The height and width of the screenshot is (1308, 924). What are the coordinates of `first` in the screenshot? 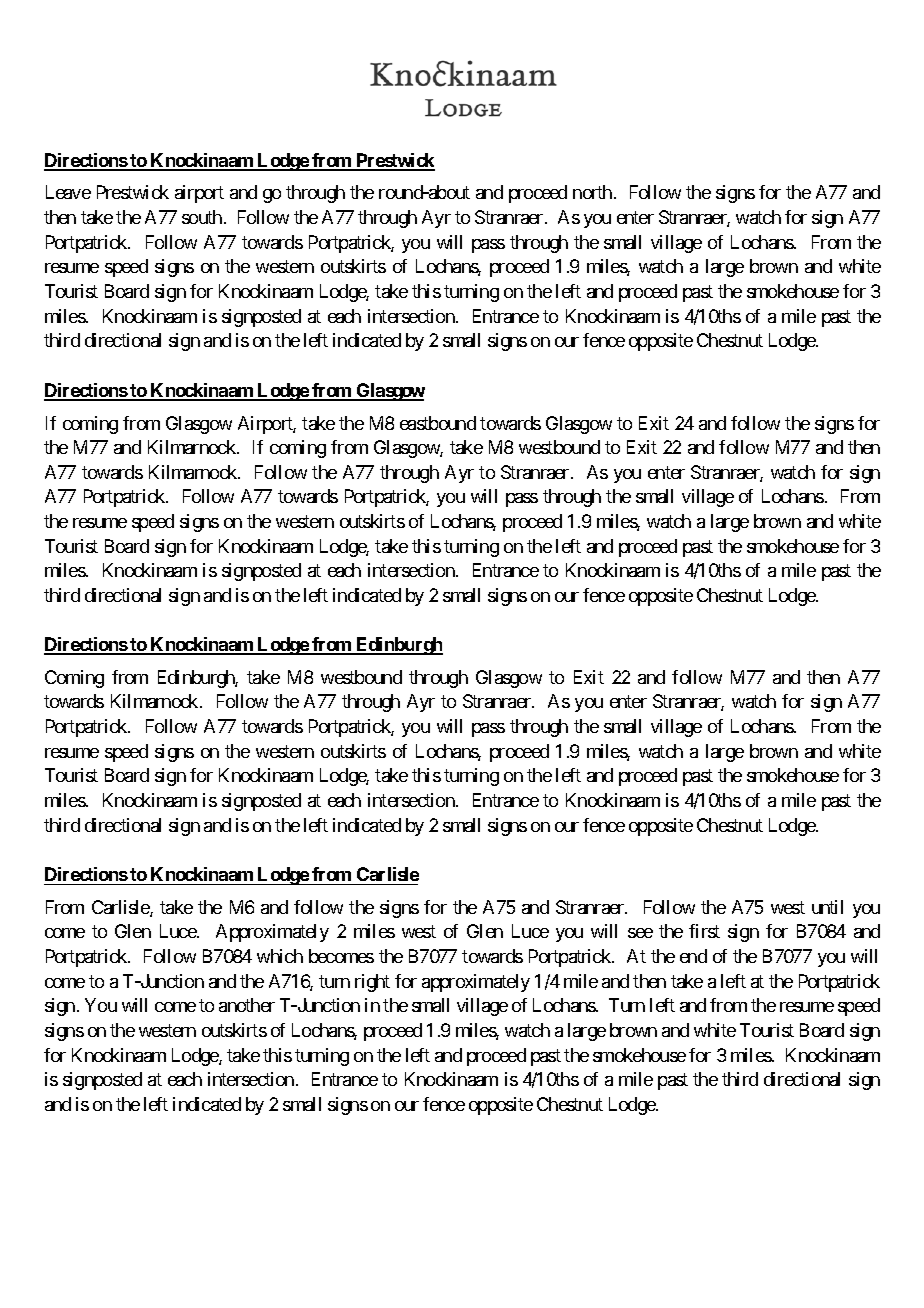 It's located at (704, 931).
